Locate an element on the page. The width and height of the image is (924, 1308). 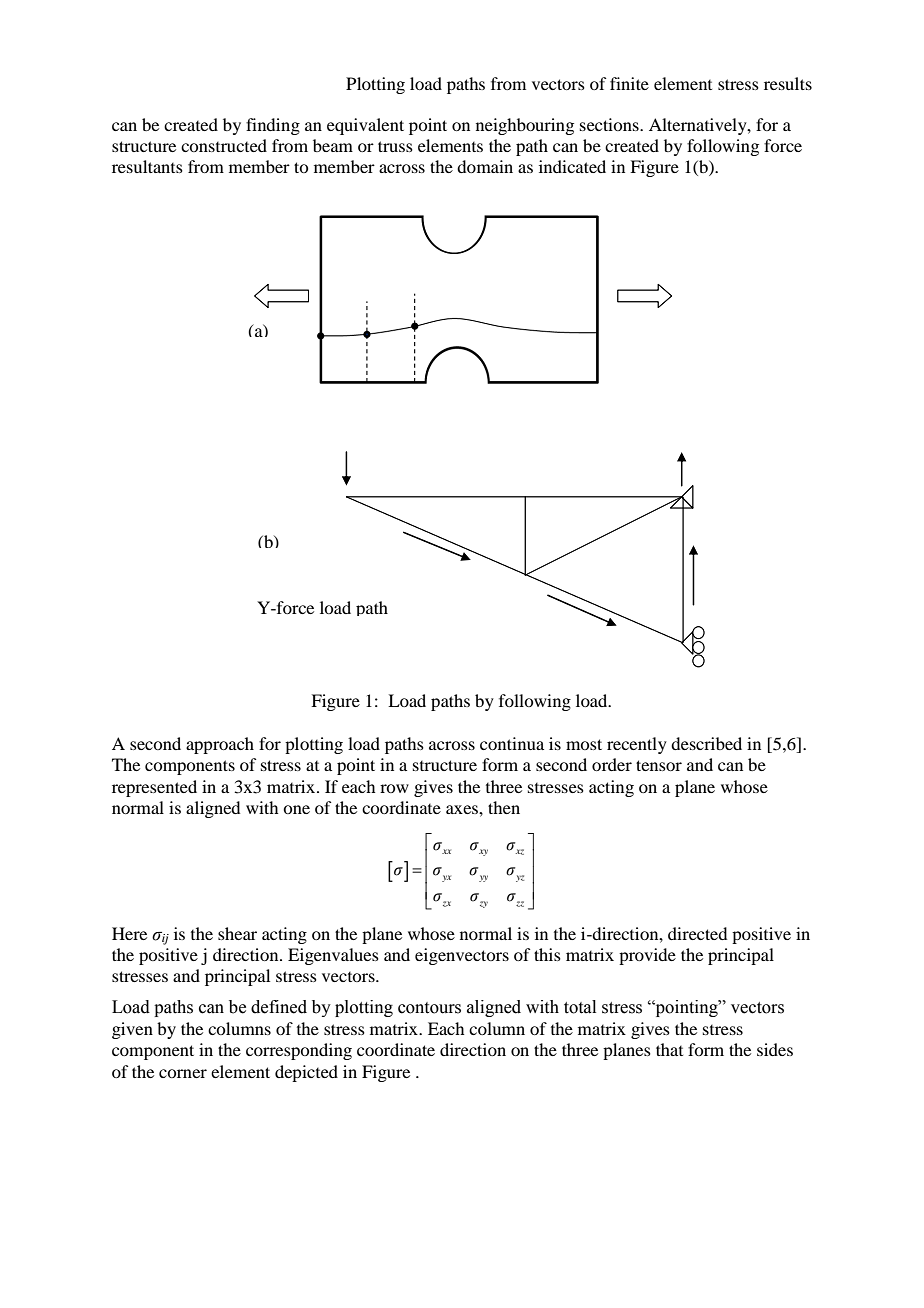
continua is located at coordinates (512, 743).
